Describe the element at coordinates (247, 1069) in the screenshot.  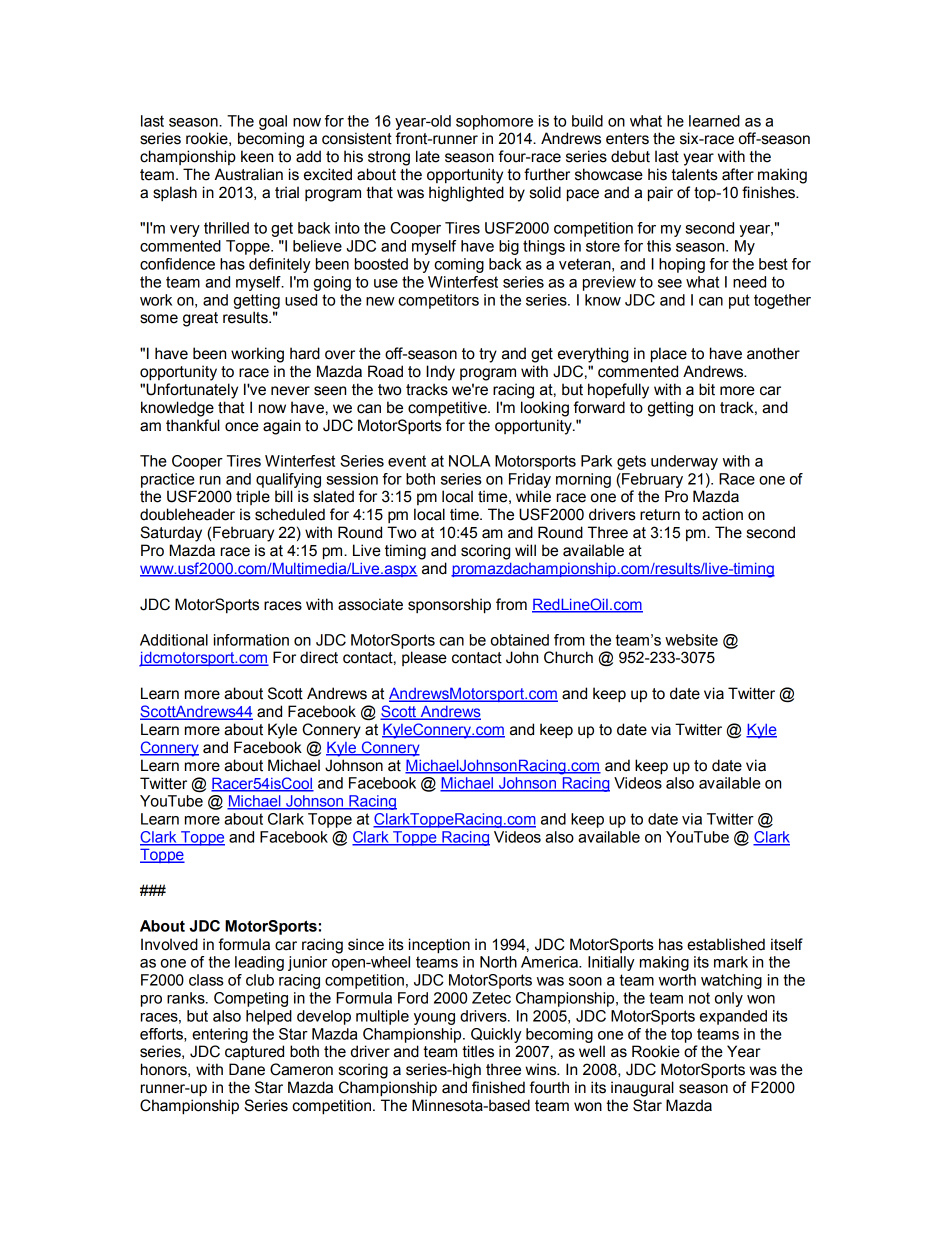
I see `Dane` at that location.
